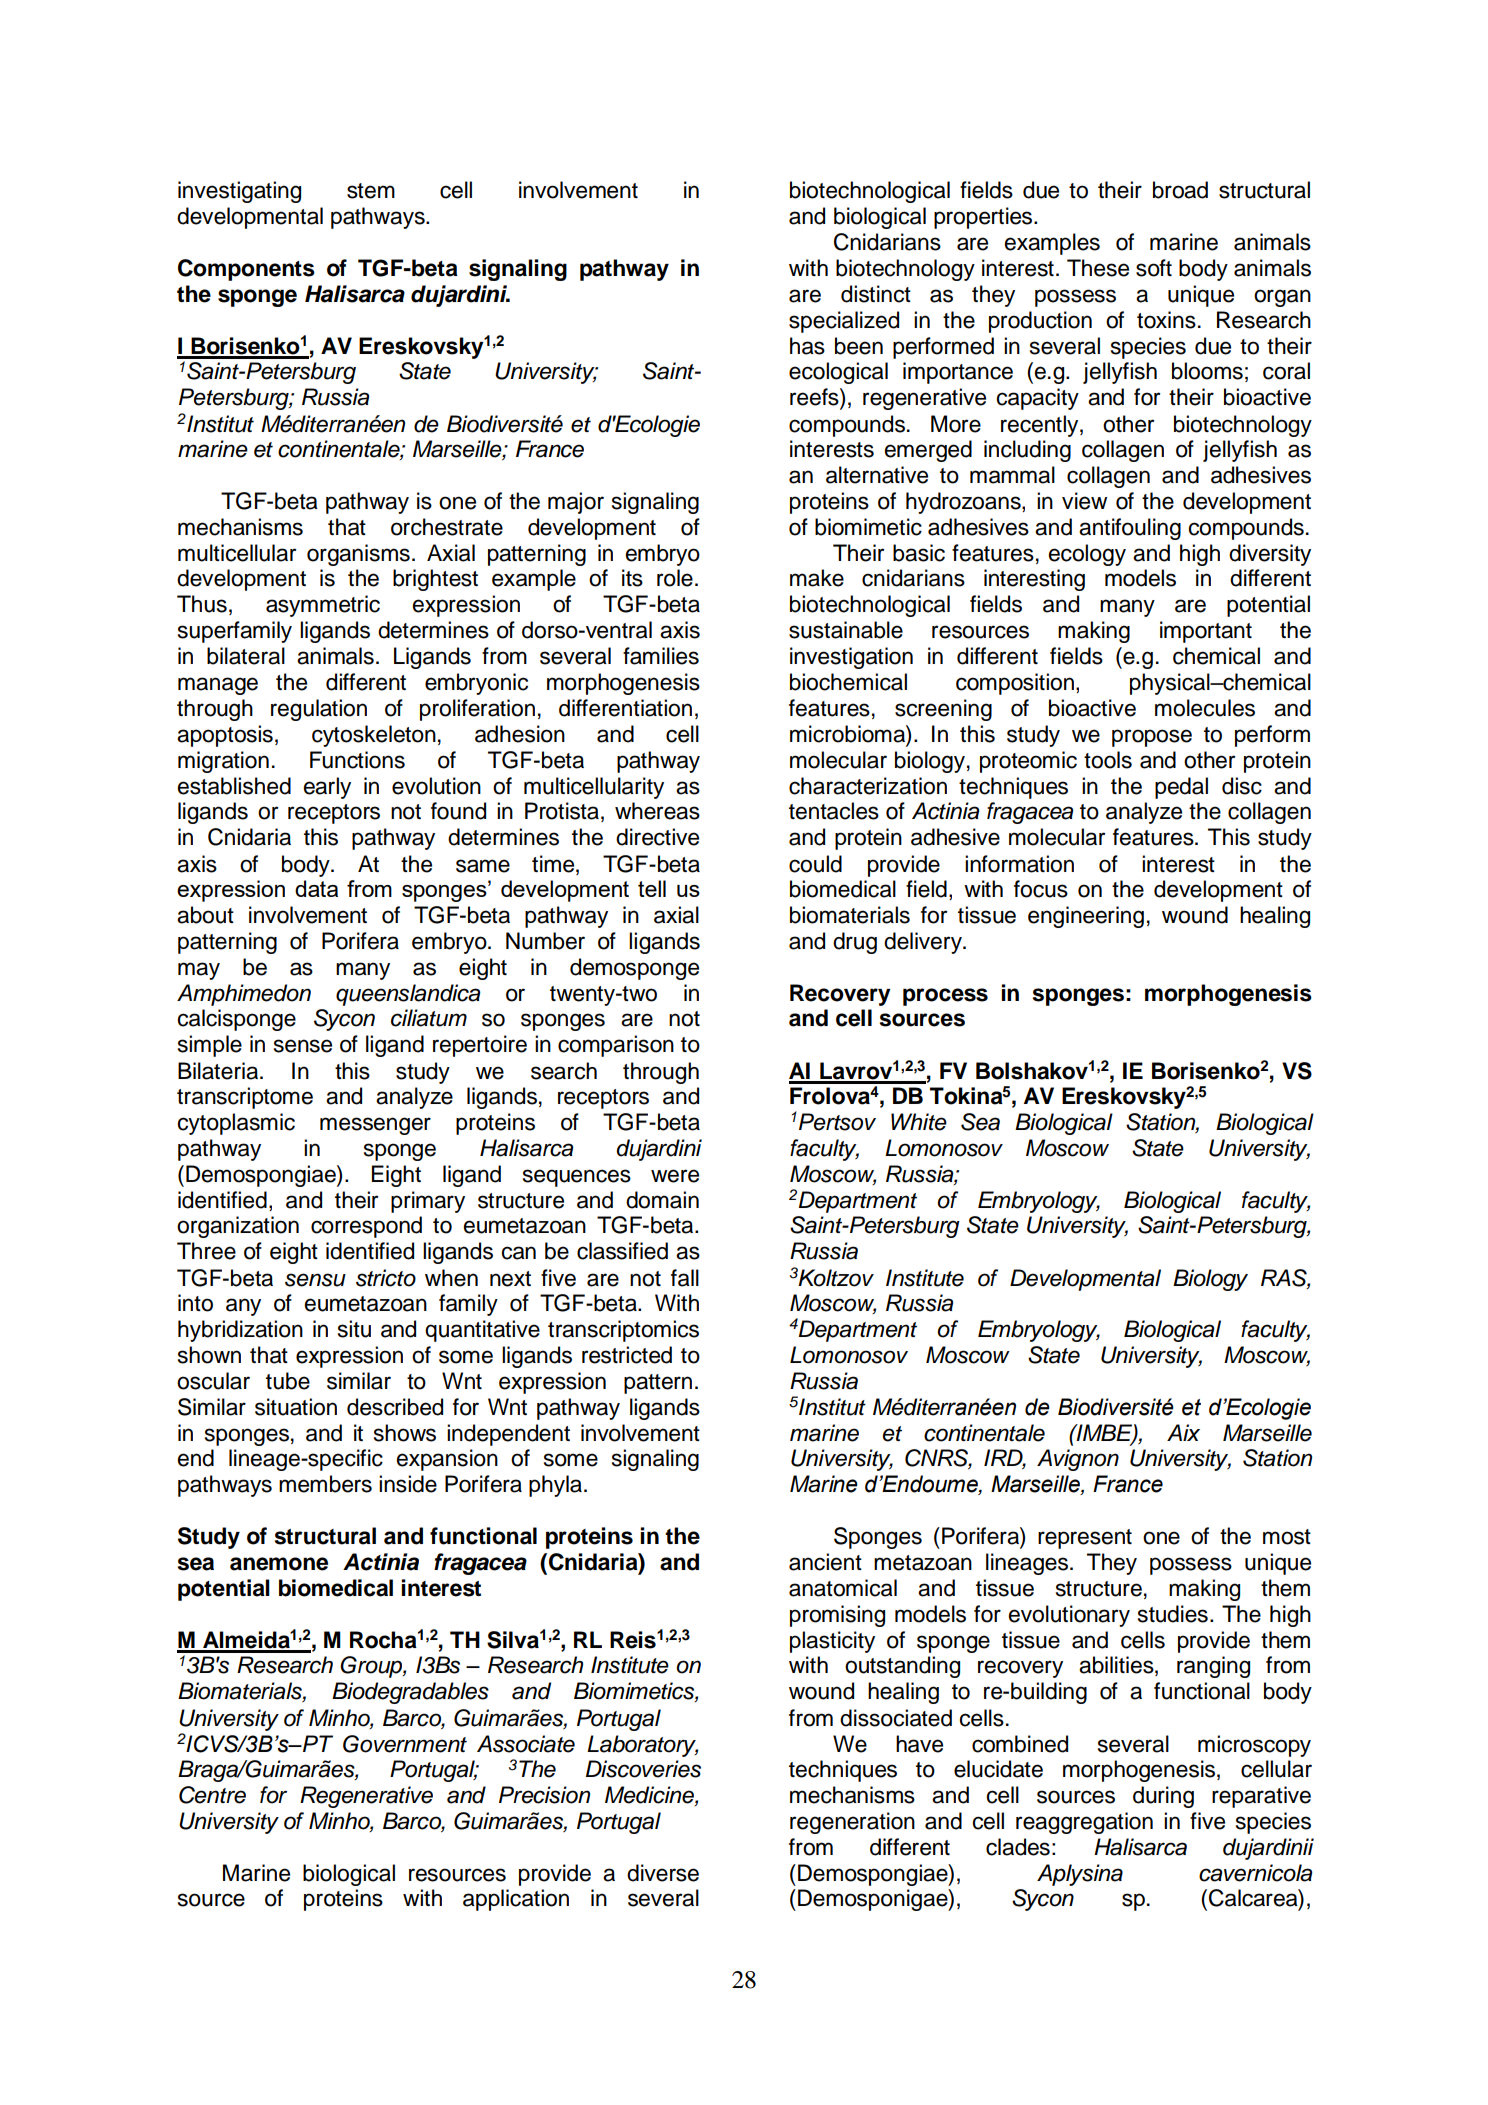 The width and height of the screenshot is (1488, 2105). Describe the element at coordinates (627, 1355) in the screenshot. I see `restricted` at that location.
